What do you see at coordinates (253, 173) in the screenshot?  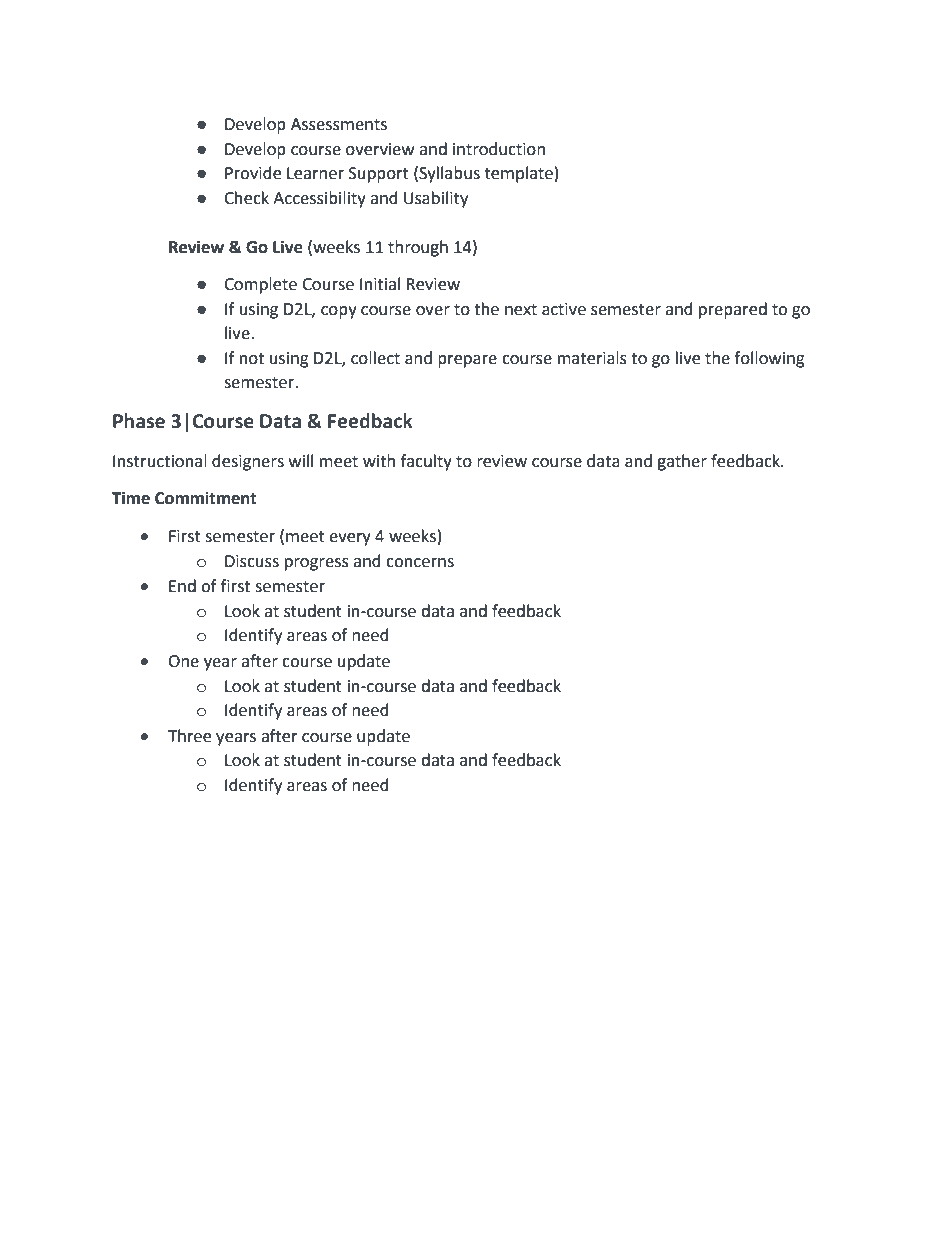 I see `Provide` at bounding box center [253, 173].
